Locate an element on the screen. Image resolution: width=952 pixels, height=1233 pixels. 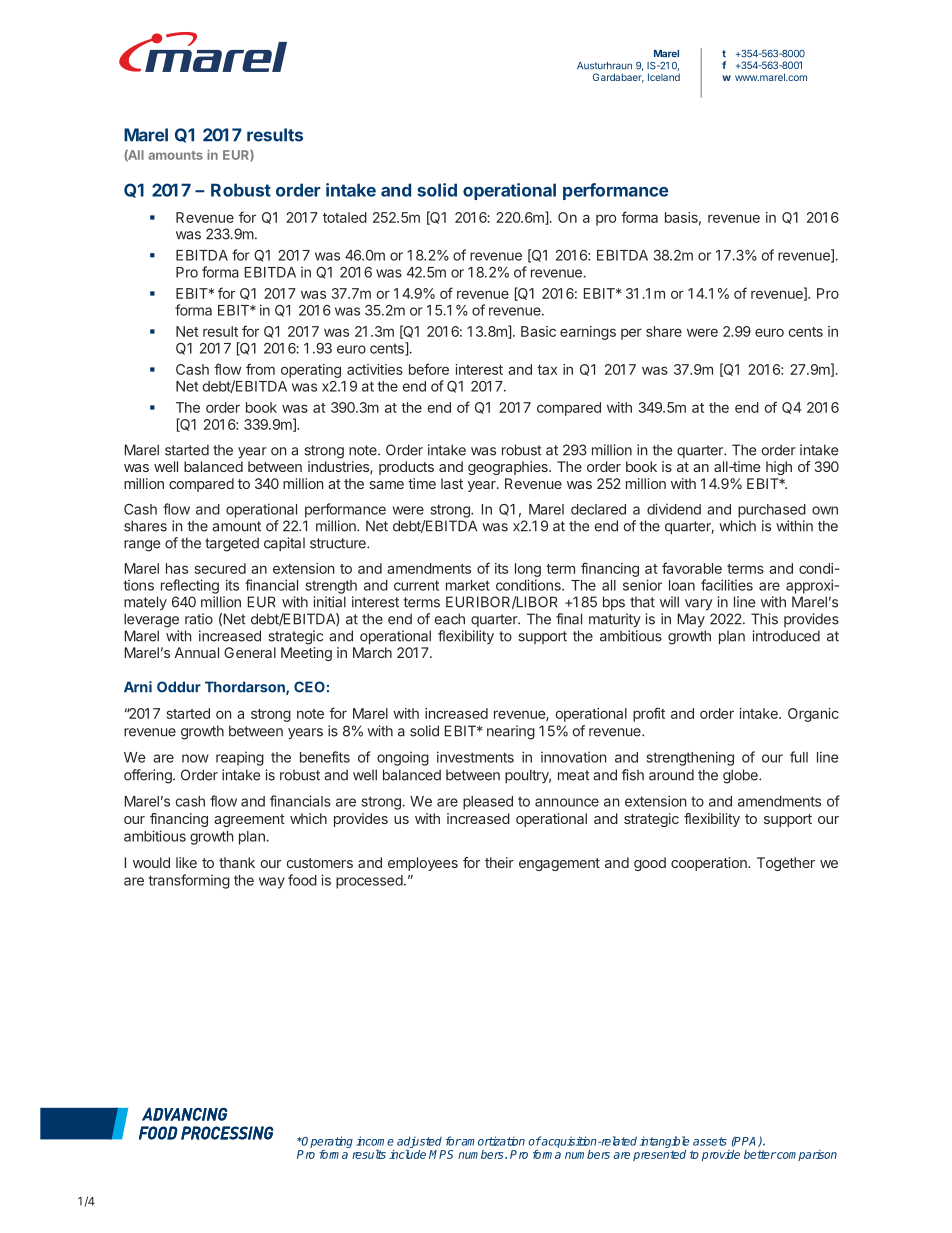
Iceland is located at coordinates (664, 77).
